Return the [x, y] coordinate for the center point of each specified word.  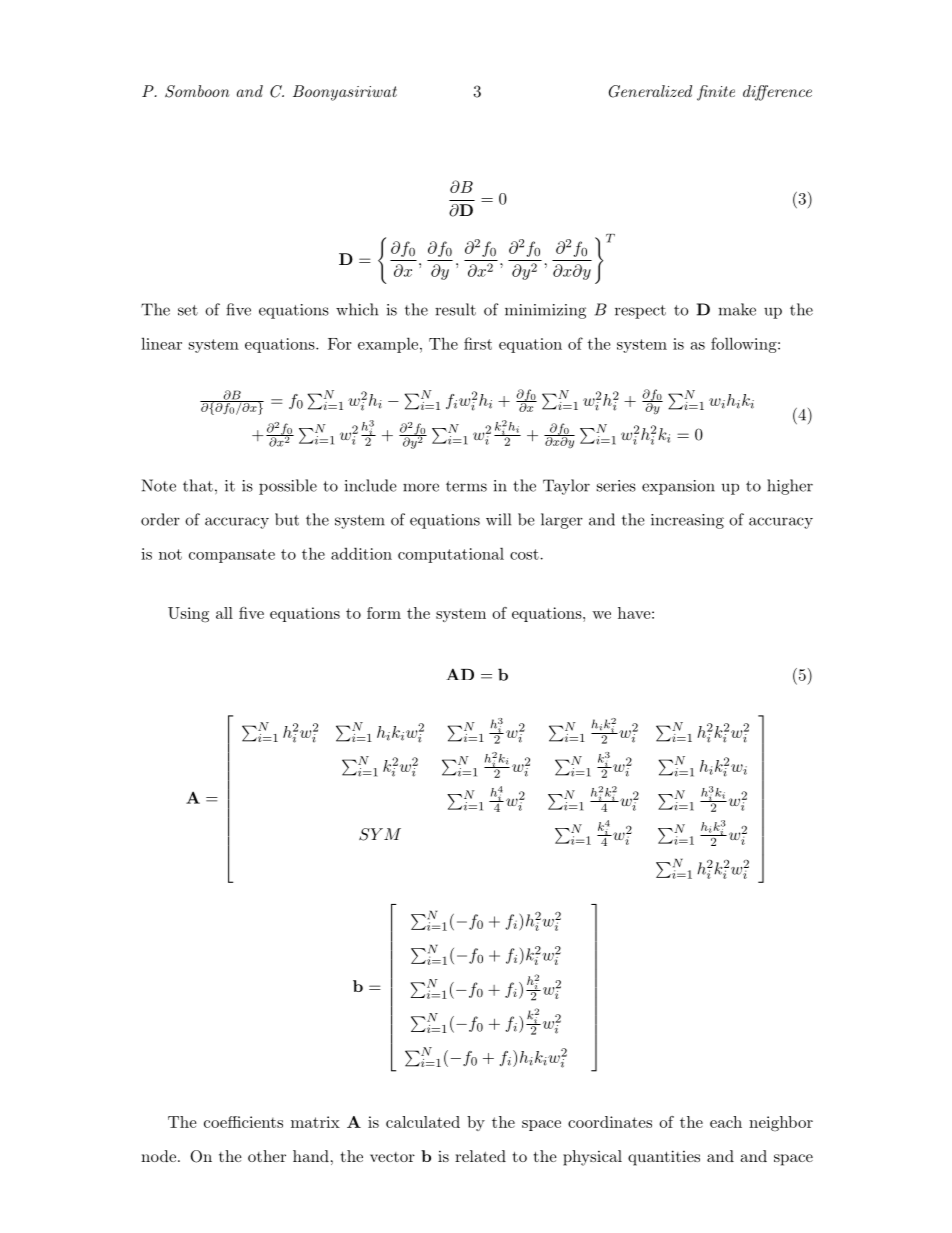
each [726, 1122]
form [384, 613]
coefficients [243, 1122]
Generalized [650, 91]
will [498, 519]
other [267, 1156]
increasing [687, 521]
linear [161, 343]
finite [716, 93]
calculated [423, 1122]
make [737, 309]
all [224, 613]
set [188, 310]
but [287, 519]
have [634, 613]
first [478, 343]
